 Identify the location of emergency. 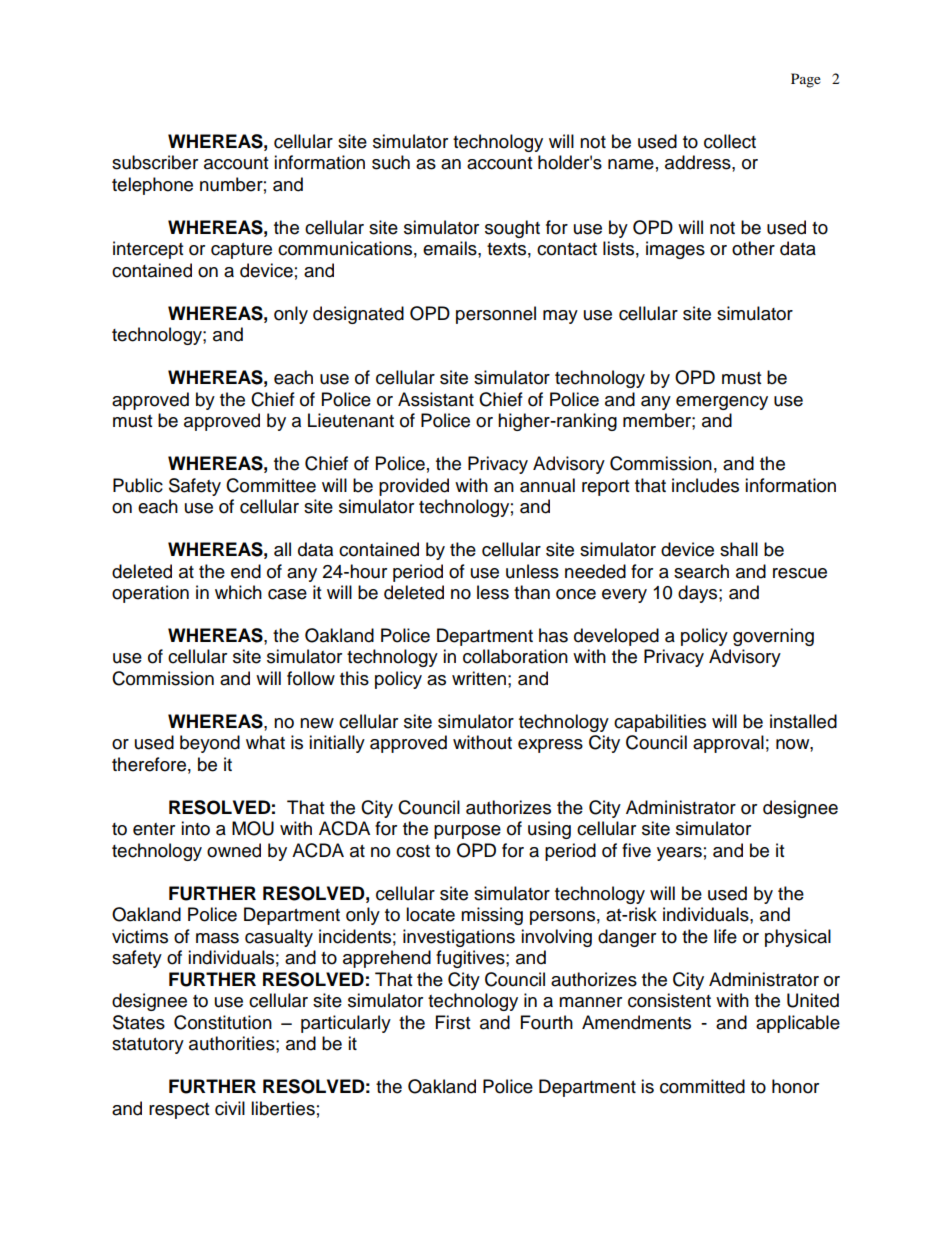
(722, 403).
